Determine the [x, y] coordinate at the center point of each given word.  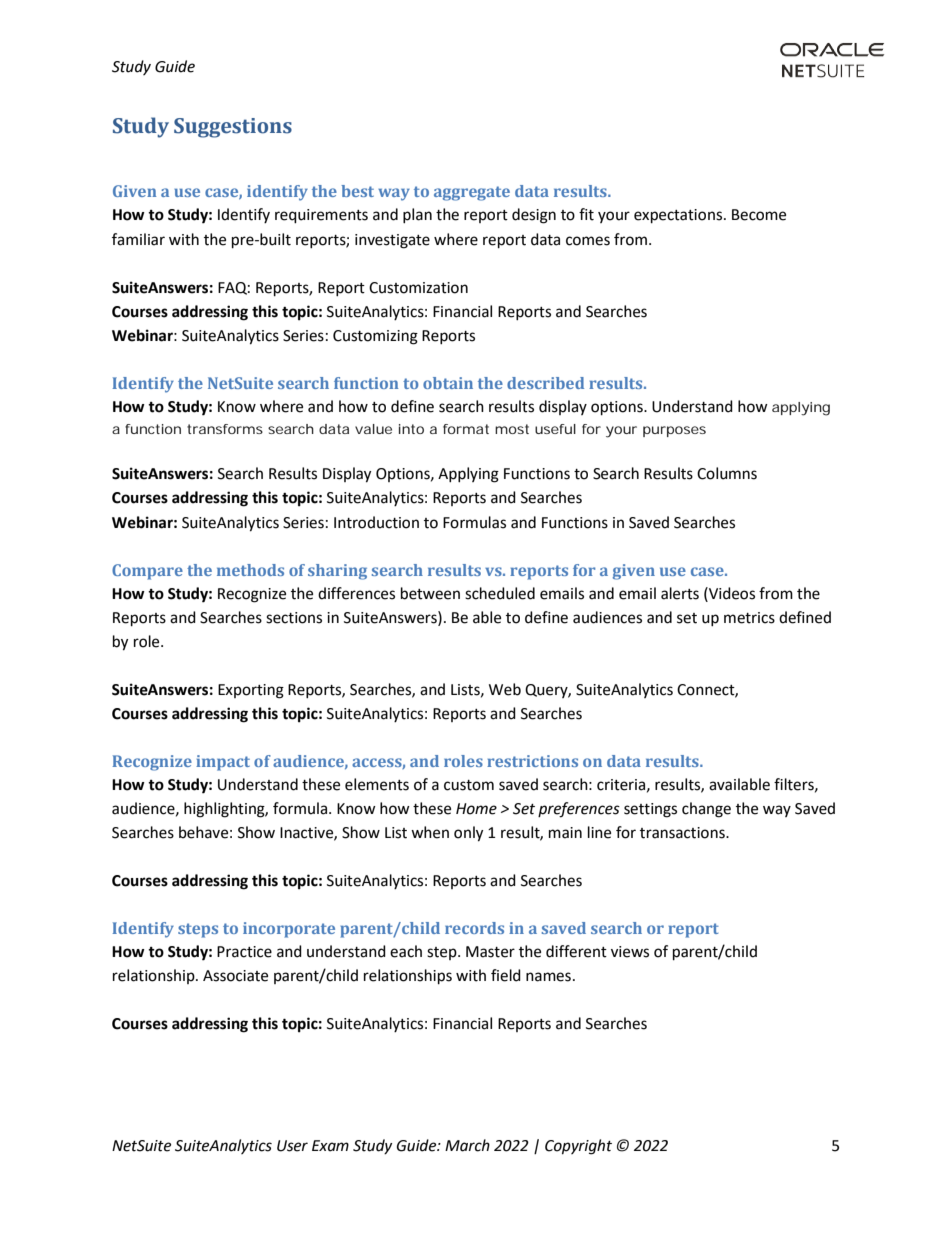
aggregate [472, 193]
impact [223, 763]
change [706, 810]
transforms [225, 429]
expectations [679, 216]
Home [476, 809]
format [466, 429]
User [292, 1146]
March [467, 1145]
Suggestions [233, 128]
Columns [727, 473]
